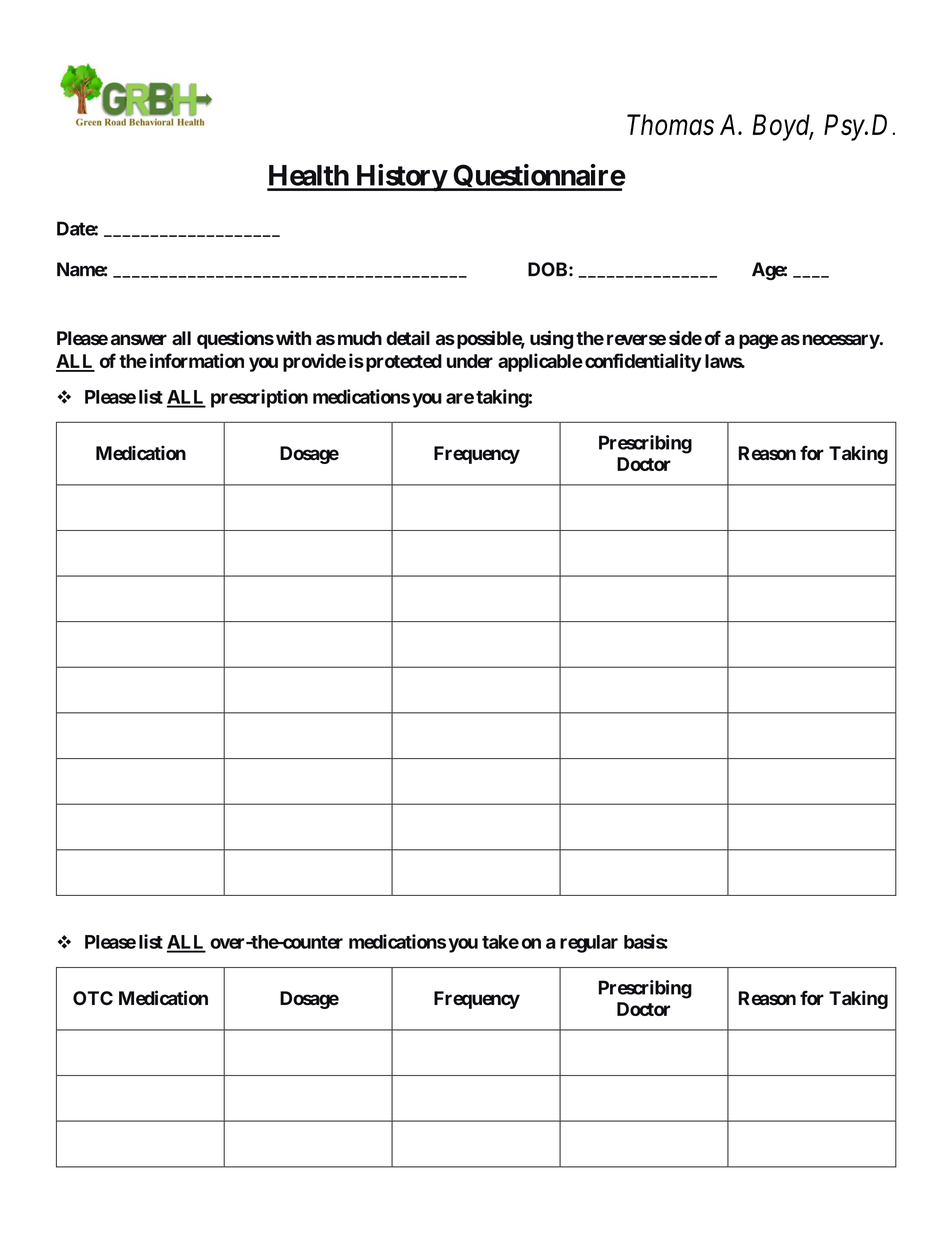 This screenshot has height=1233, width=952. Describe the element at coordinates (259, 398) in the screenshot. I see `prescription` at that location.
